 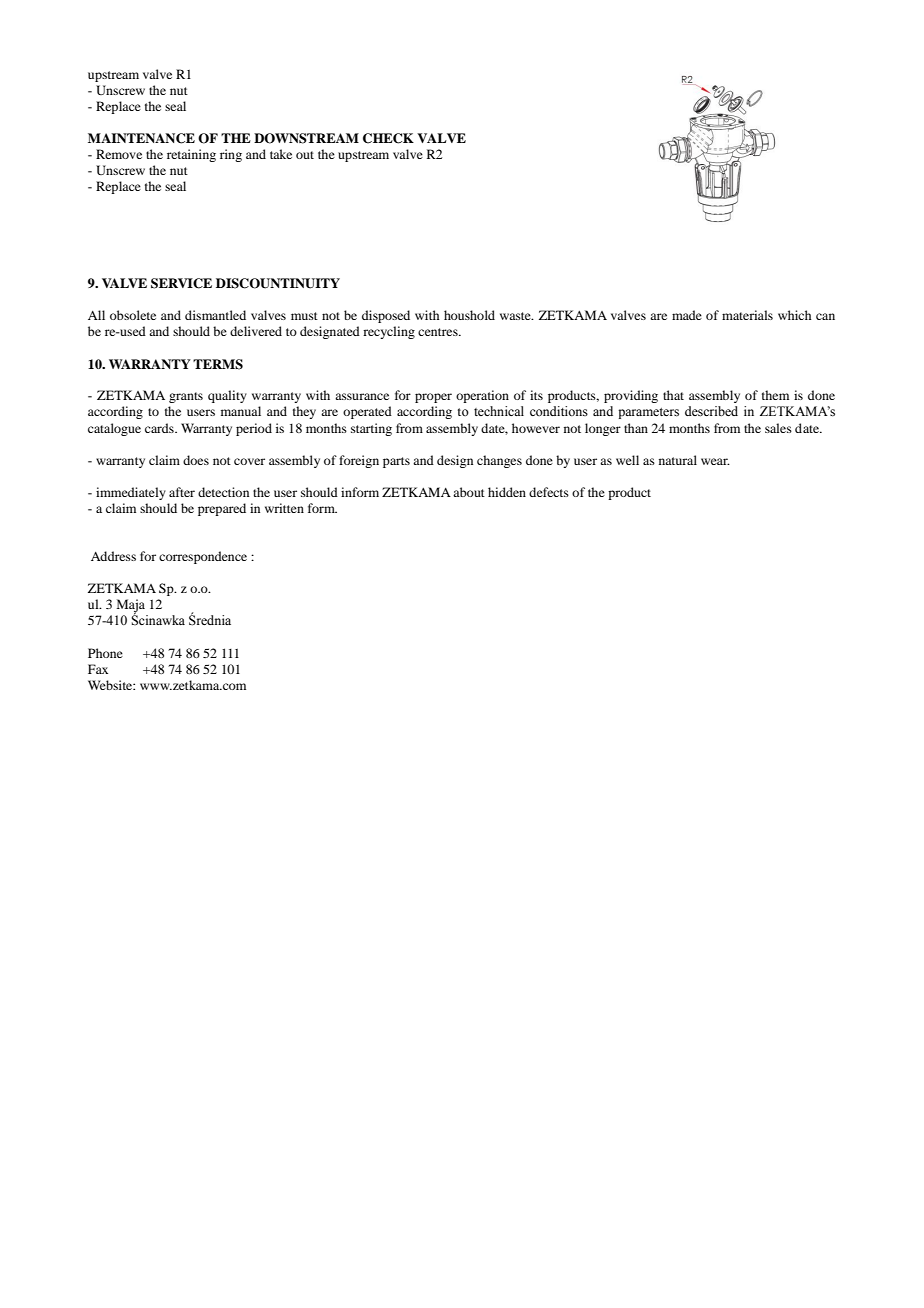 What do you see at coordinates (711, 411) in the screenshot?
I see `described` at bounding box center [711, 411].
